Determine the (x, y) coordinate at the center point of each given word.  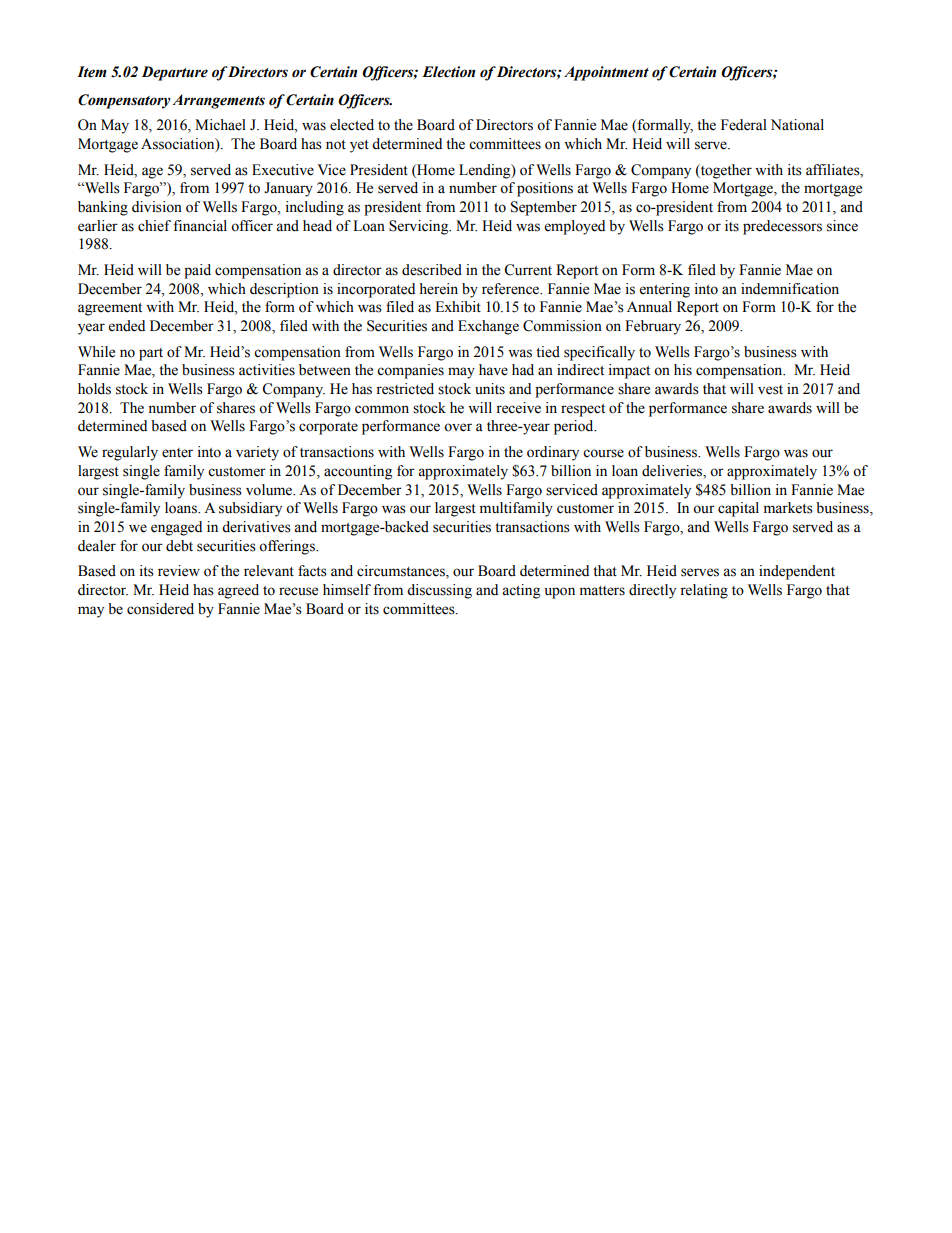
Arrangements (218, 101)
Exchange (488, 327)
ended (127, 326)
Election (448, 72)
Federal (744, 125)
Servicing (420, 227)
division (157, 207)
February (653, 327)
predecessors (782, 227)
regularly (130, 453)
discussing (439, 591)
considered (160, 609)
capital (738, 509)
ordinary (553, 453)
